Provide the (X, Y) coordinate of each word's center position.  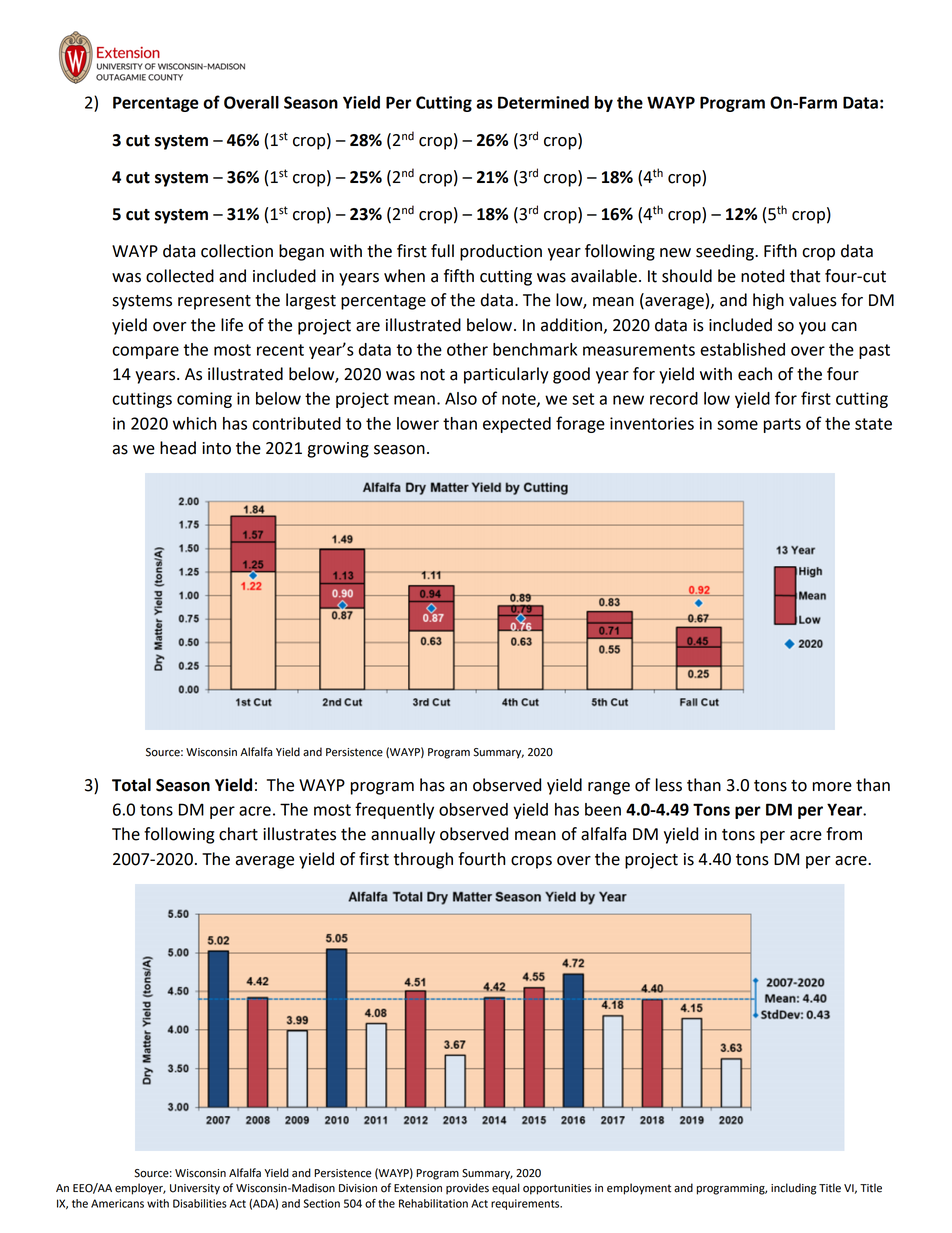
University (195, 1189)
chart (238, 834)
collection (237, 251)
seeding (726, 252)
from (844, 834)
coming (204, 400)
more (832, 787)
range (609, 788)
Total (131, 785)
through (423, 860)
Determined (543, 102)
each (755, 374)
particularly (506, 375)
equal (506, 1189)
